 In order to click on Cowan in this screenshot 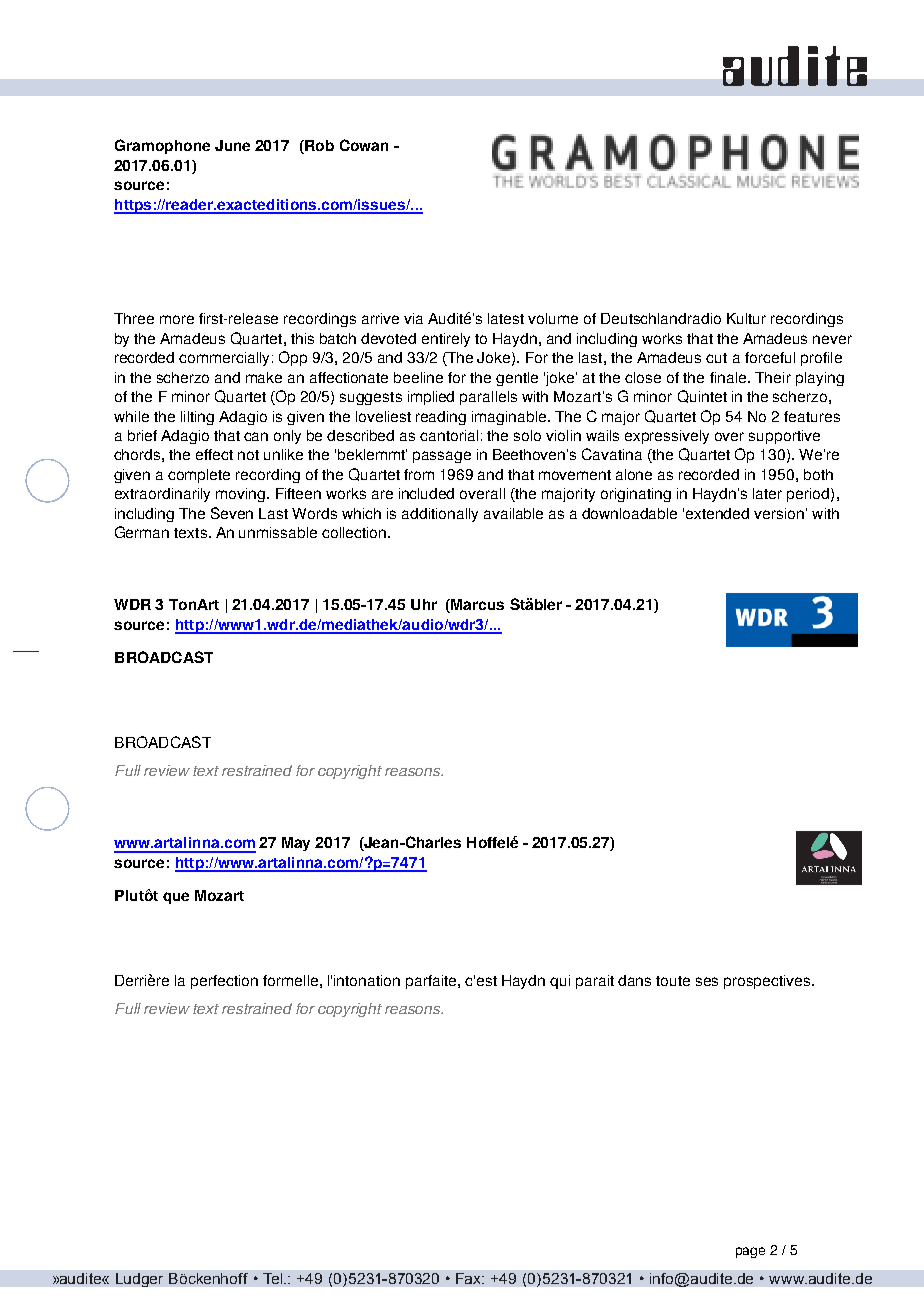, I will do `click(364, 145)`.
